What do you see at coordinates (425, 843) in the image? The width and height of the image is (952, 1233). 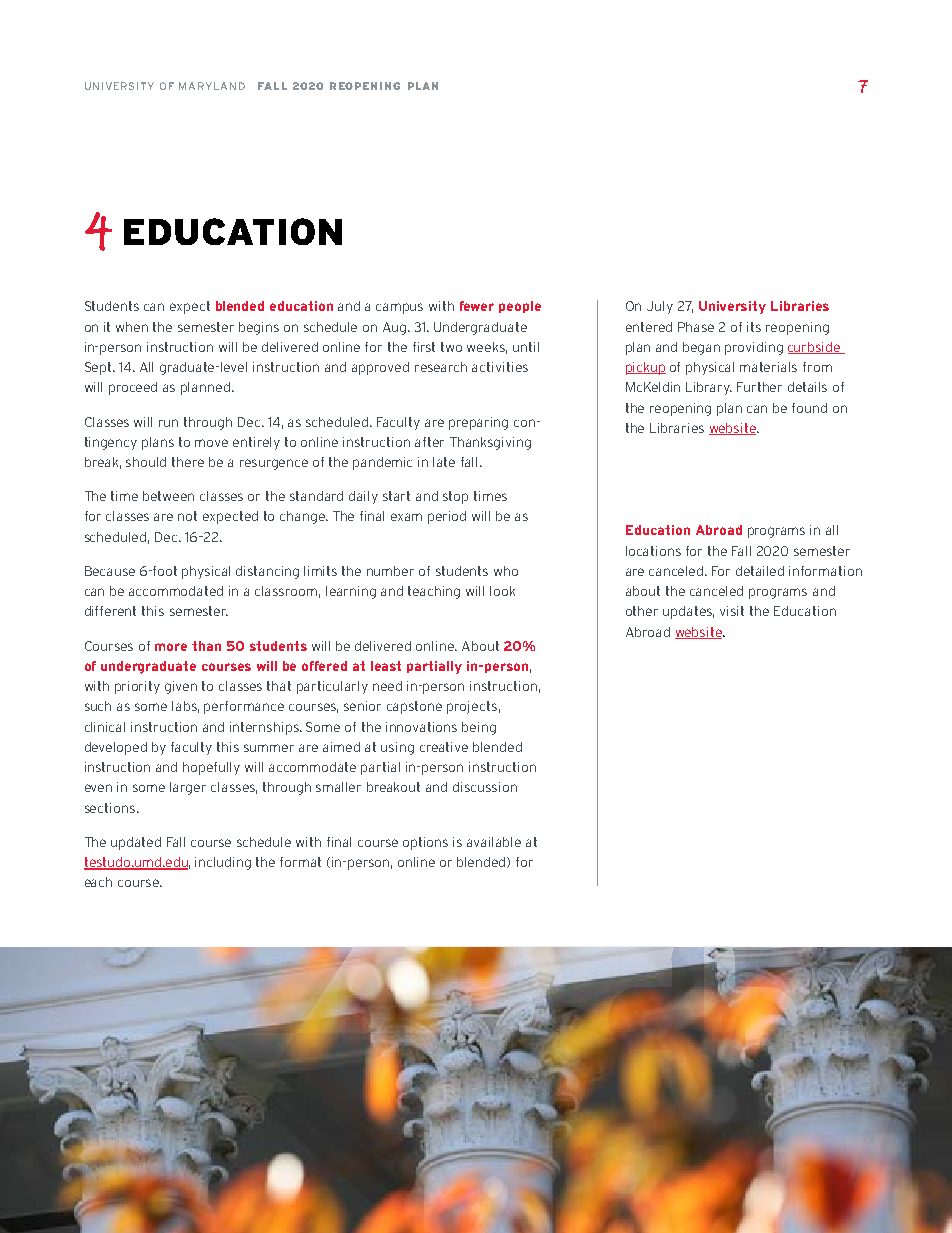 I see `options` at bounding box center [425, 843].
